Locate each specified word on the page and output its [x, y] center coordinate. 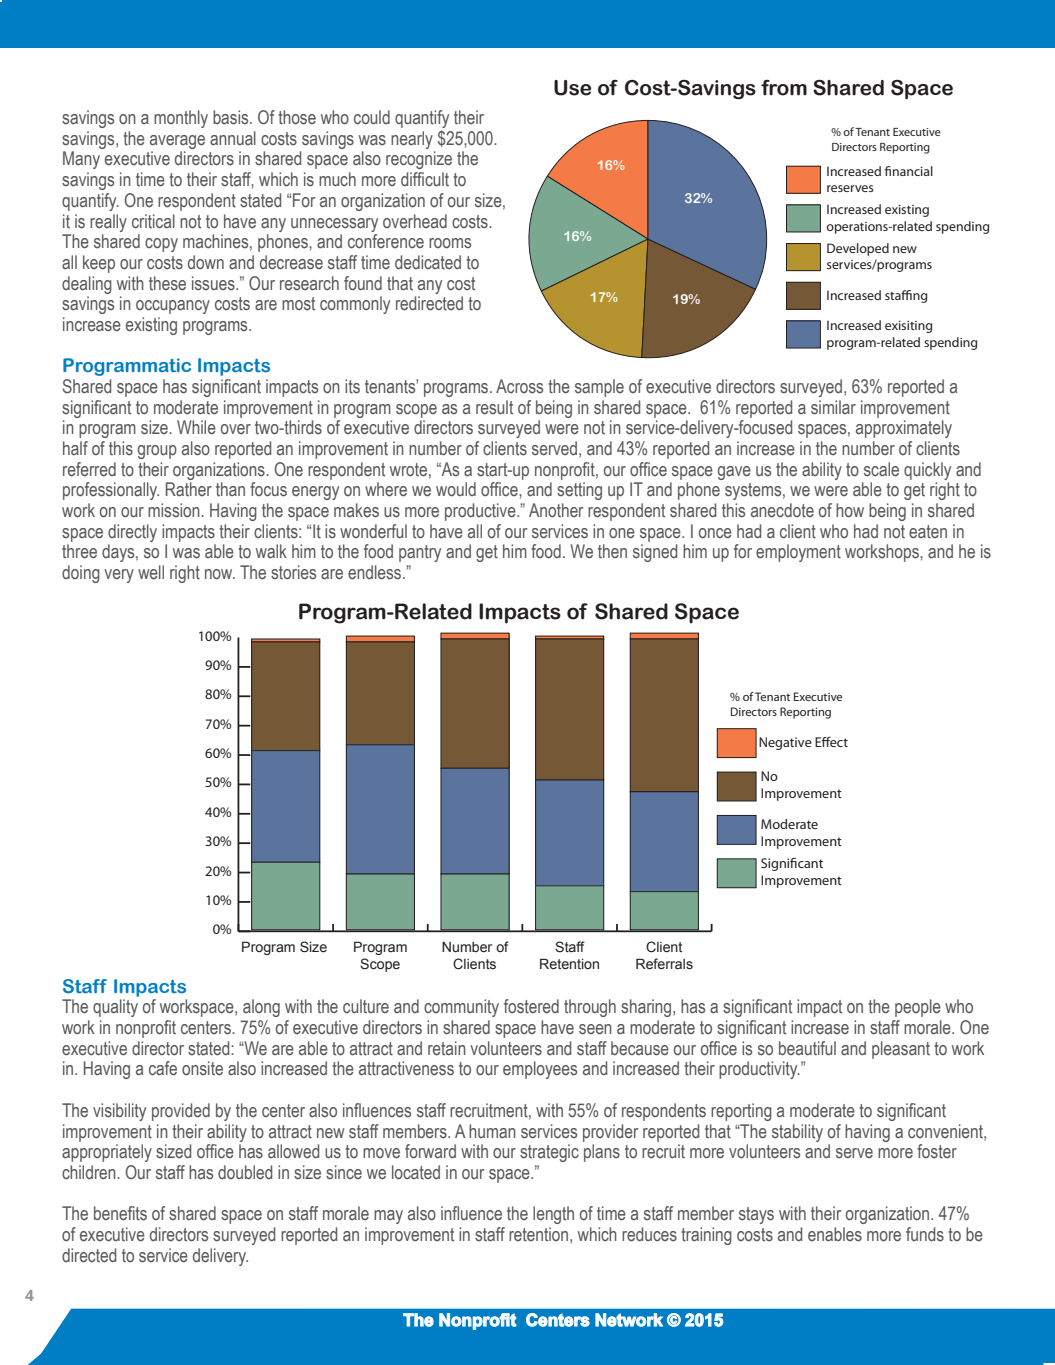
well [151, 572]
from [784, 88]
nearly [412, 140]
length [553, 1215]
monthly [181, 119]
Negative [785, 743]
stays [756, 1215]
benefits [120, 1213]
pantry [420, 553]
